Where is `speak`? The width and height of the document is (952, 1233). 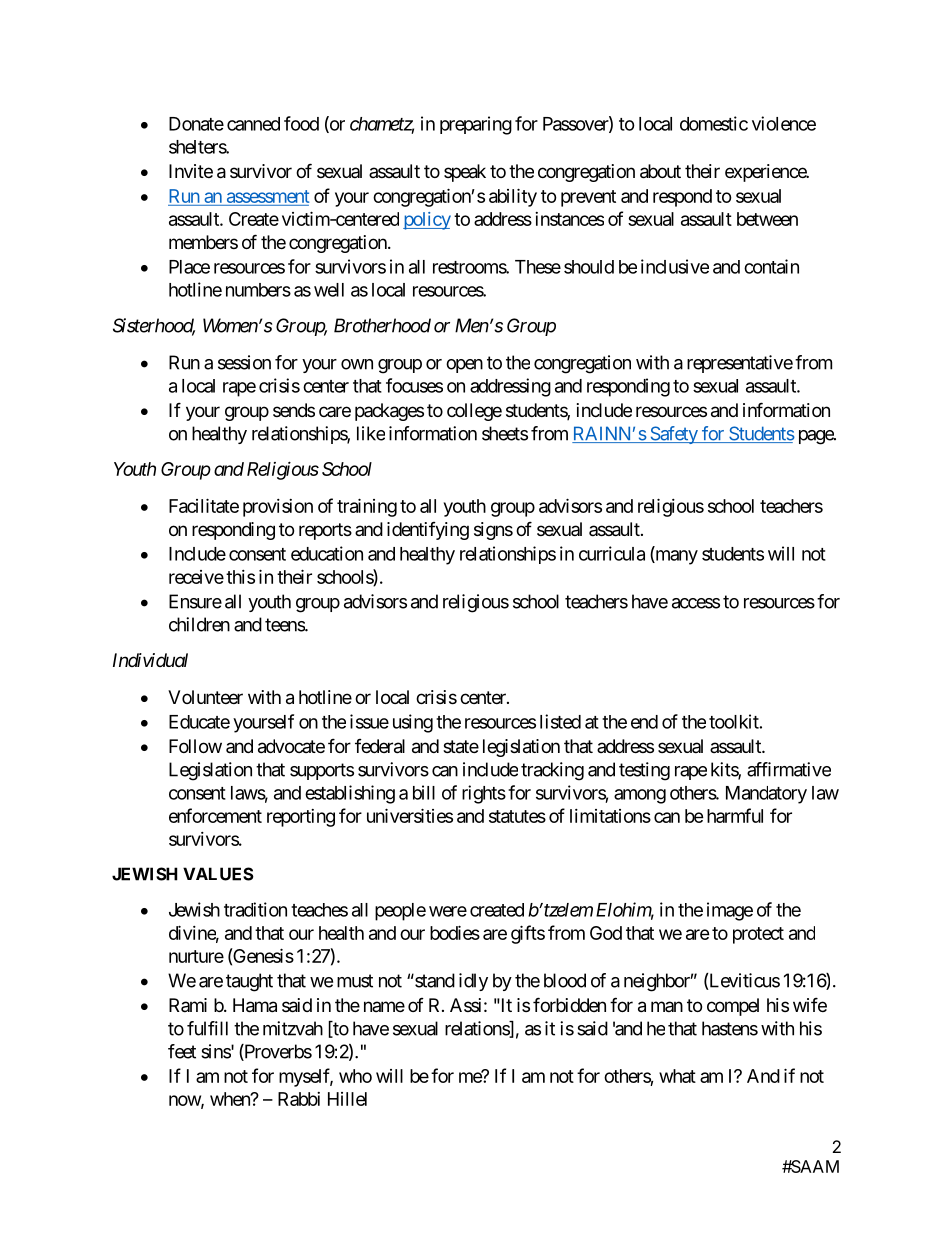
speak is located at coordinates (465, 173).
